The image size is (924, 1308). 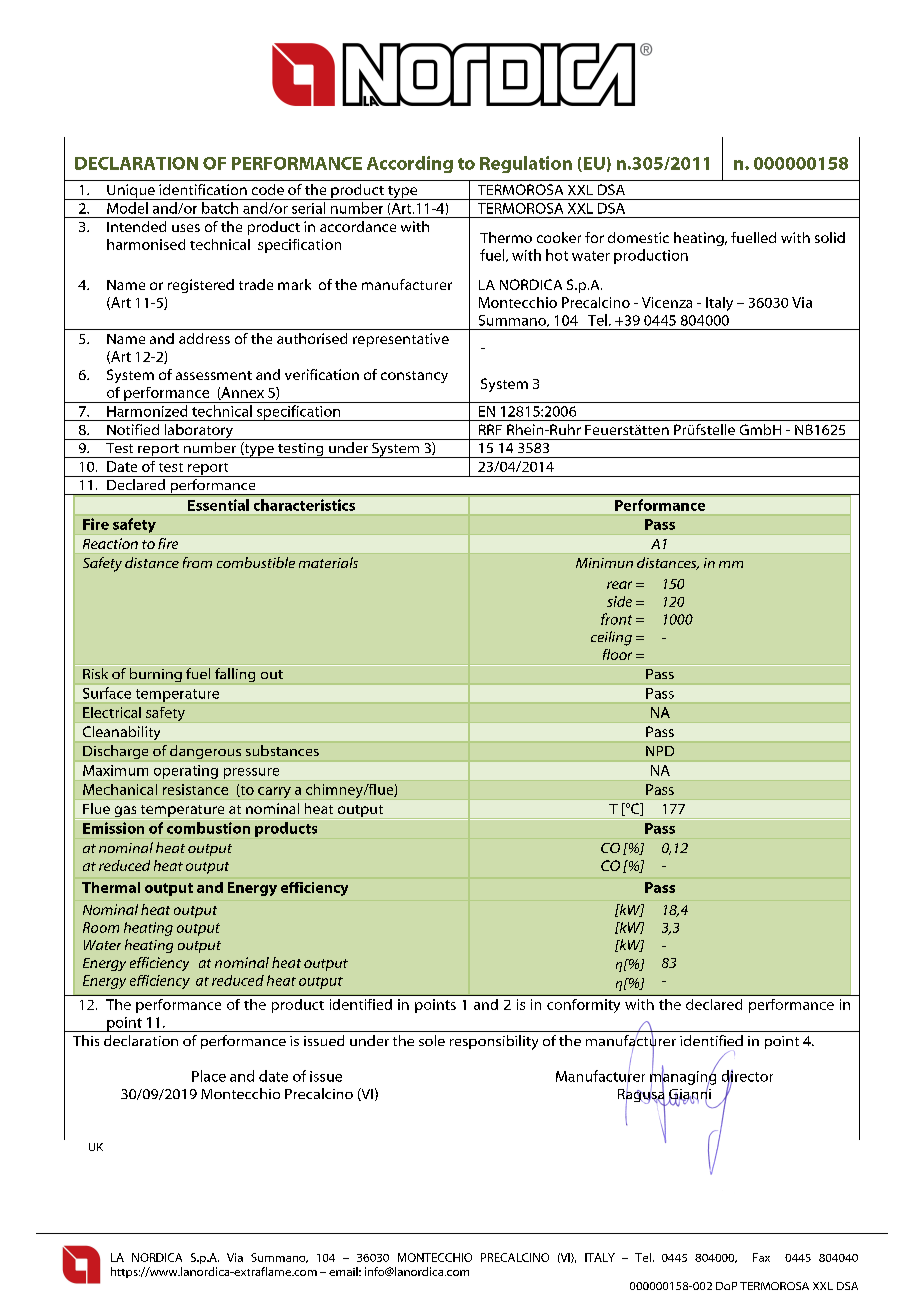 What do you see at coordinates (186, 228) in the screenshot?
I see `uses` at bounding box center [186, 228].
